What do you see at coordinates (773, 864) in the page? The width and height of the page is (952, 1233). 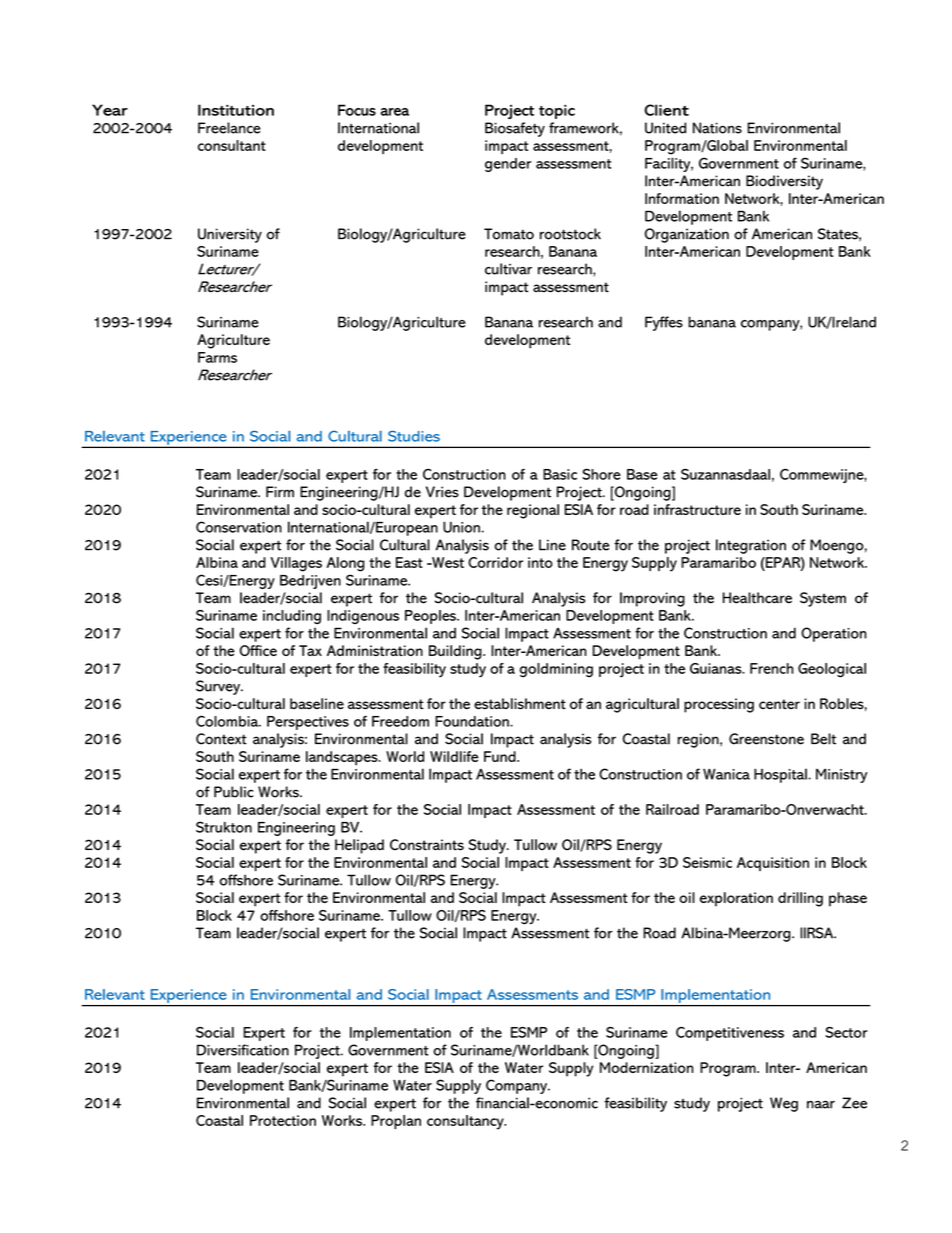 I see `Acquisition` at bounding box center [773, 864].
